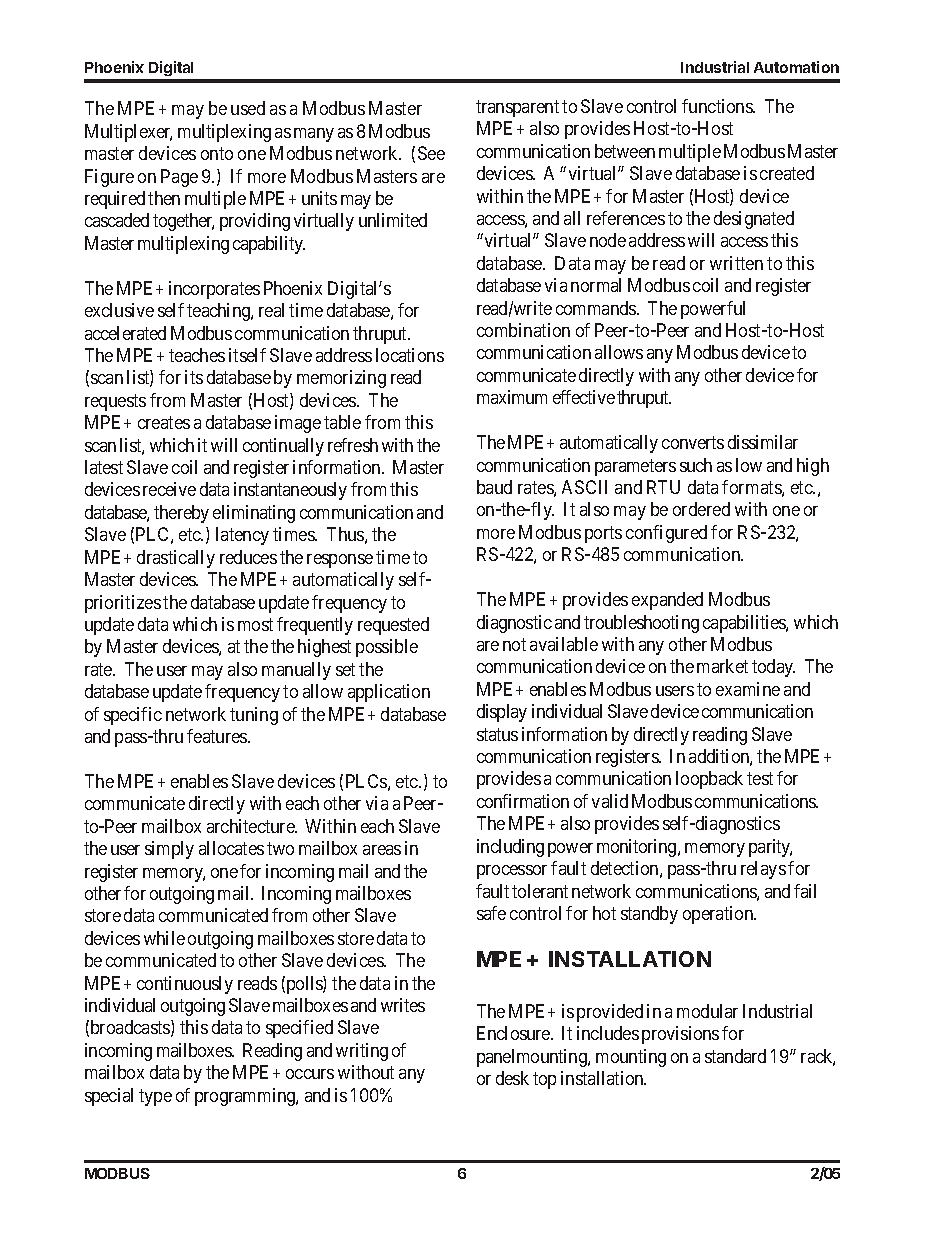 Image resolution: width=952 pixels, height=1233 pixels. Describe the element at coordinates (709, 780) in the screenshot. I see `loopback` at that location.
